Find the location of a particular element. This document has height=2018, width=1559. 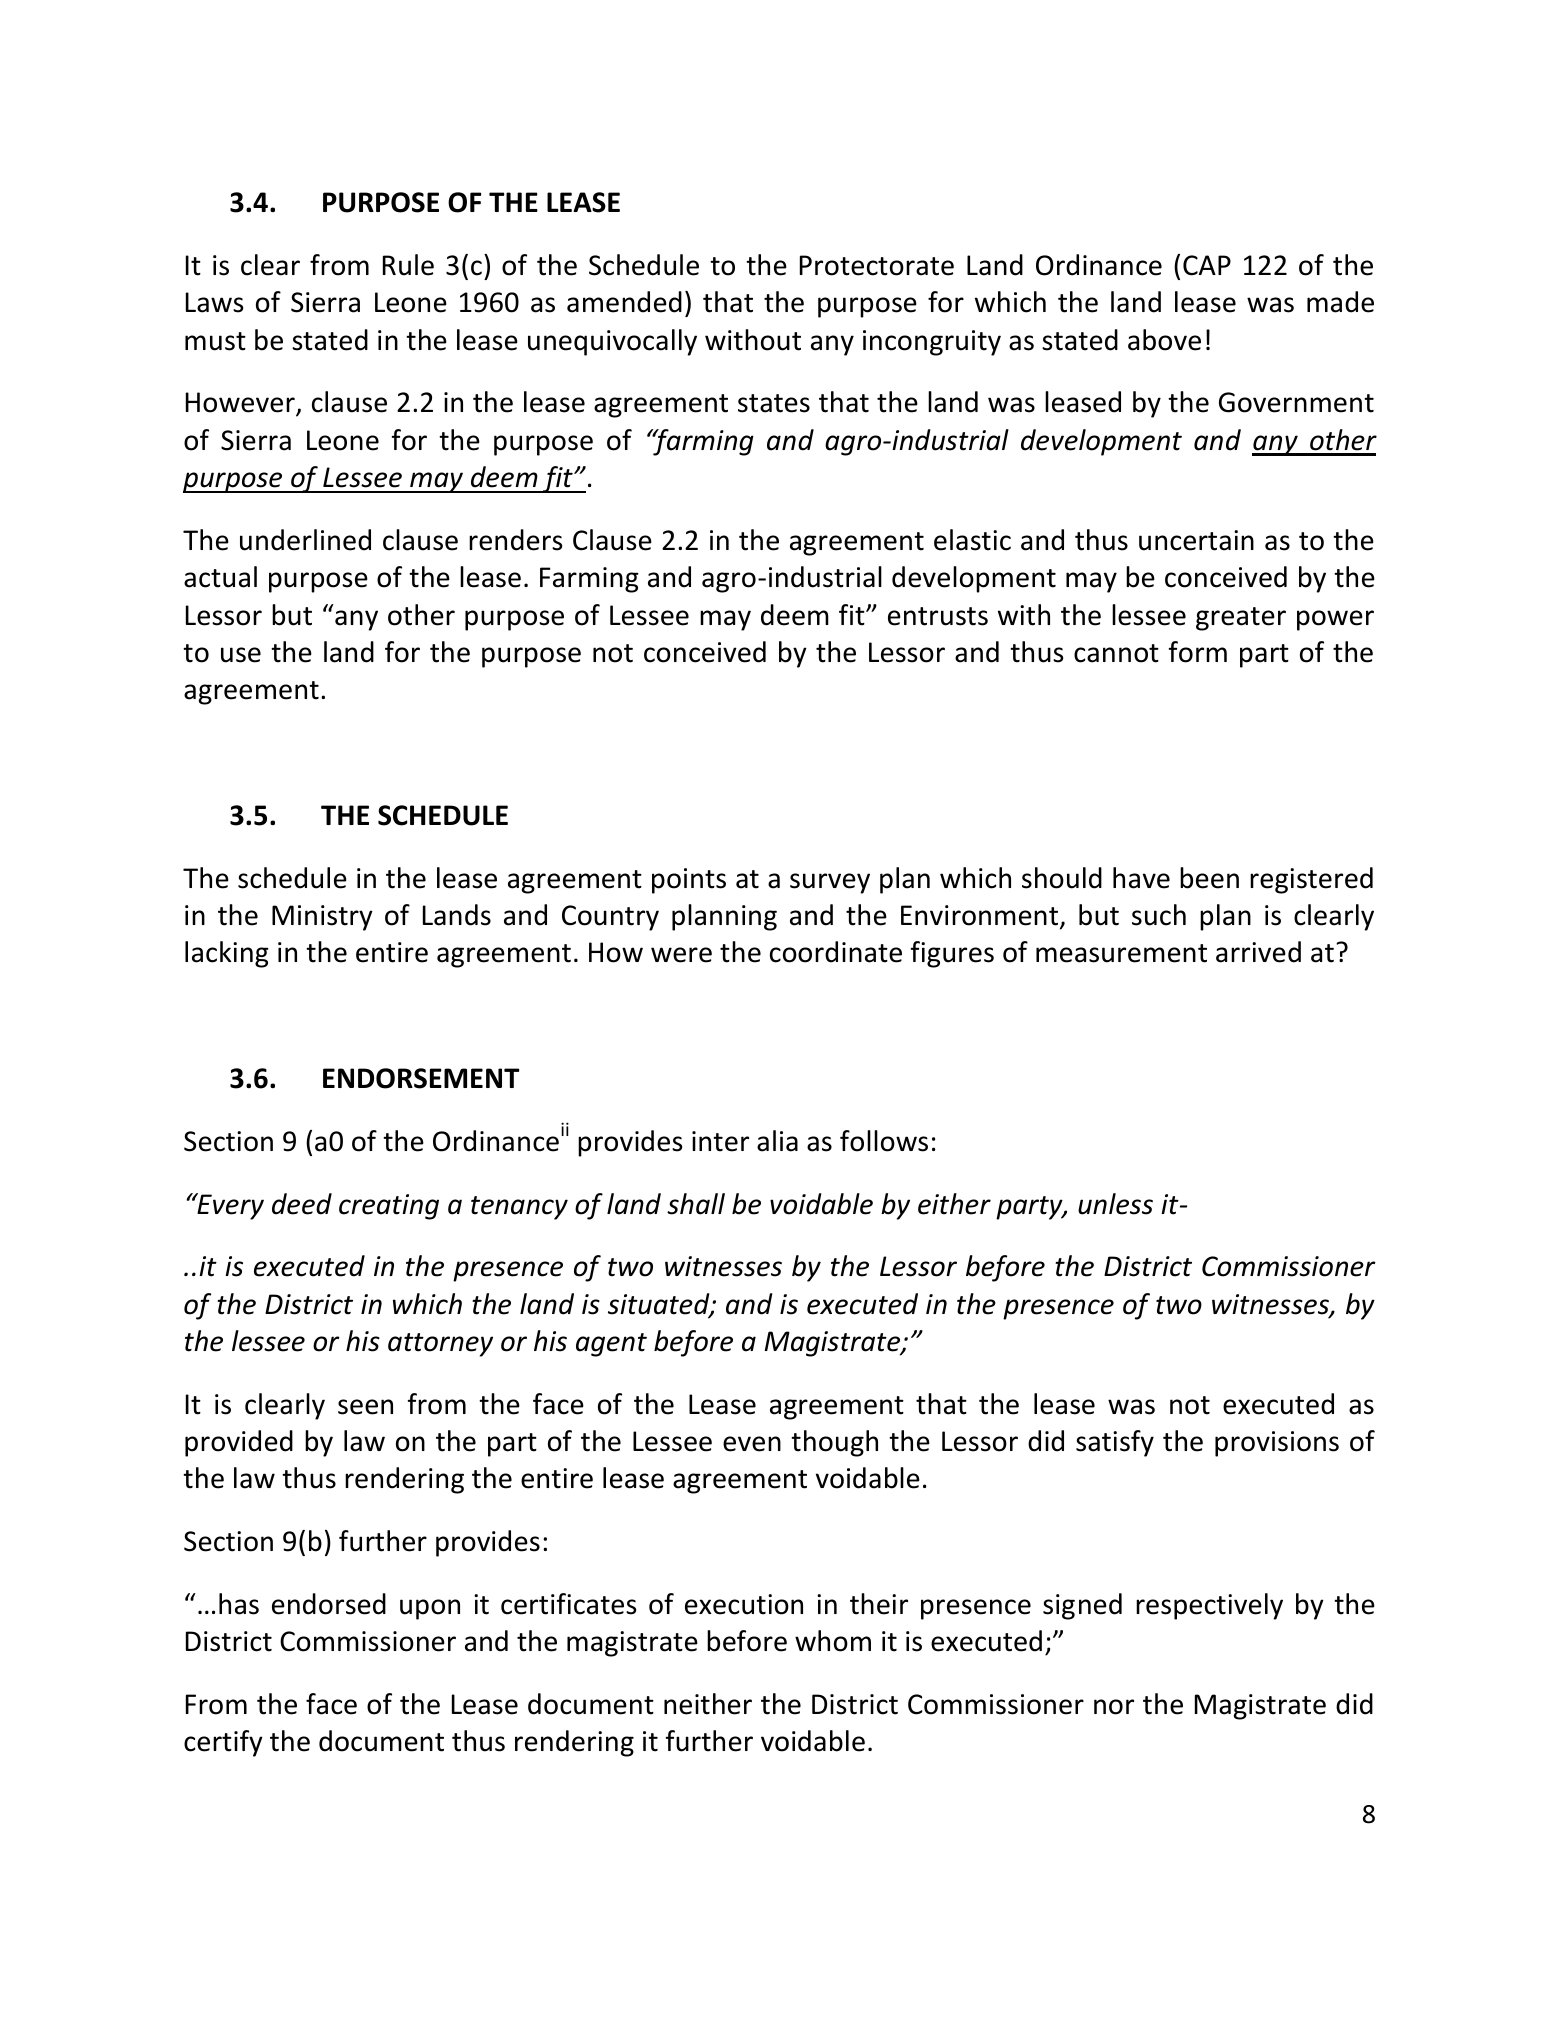

above is located at coordinates (1164, 340).
